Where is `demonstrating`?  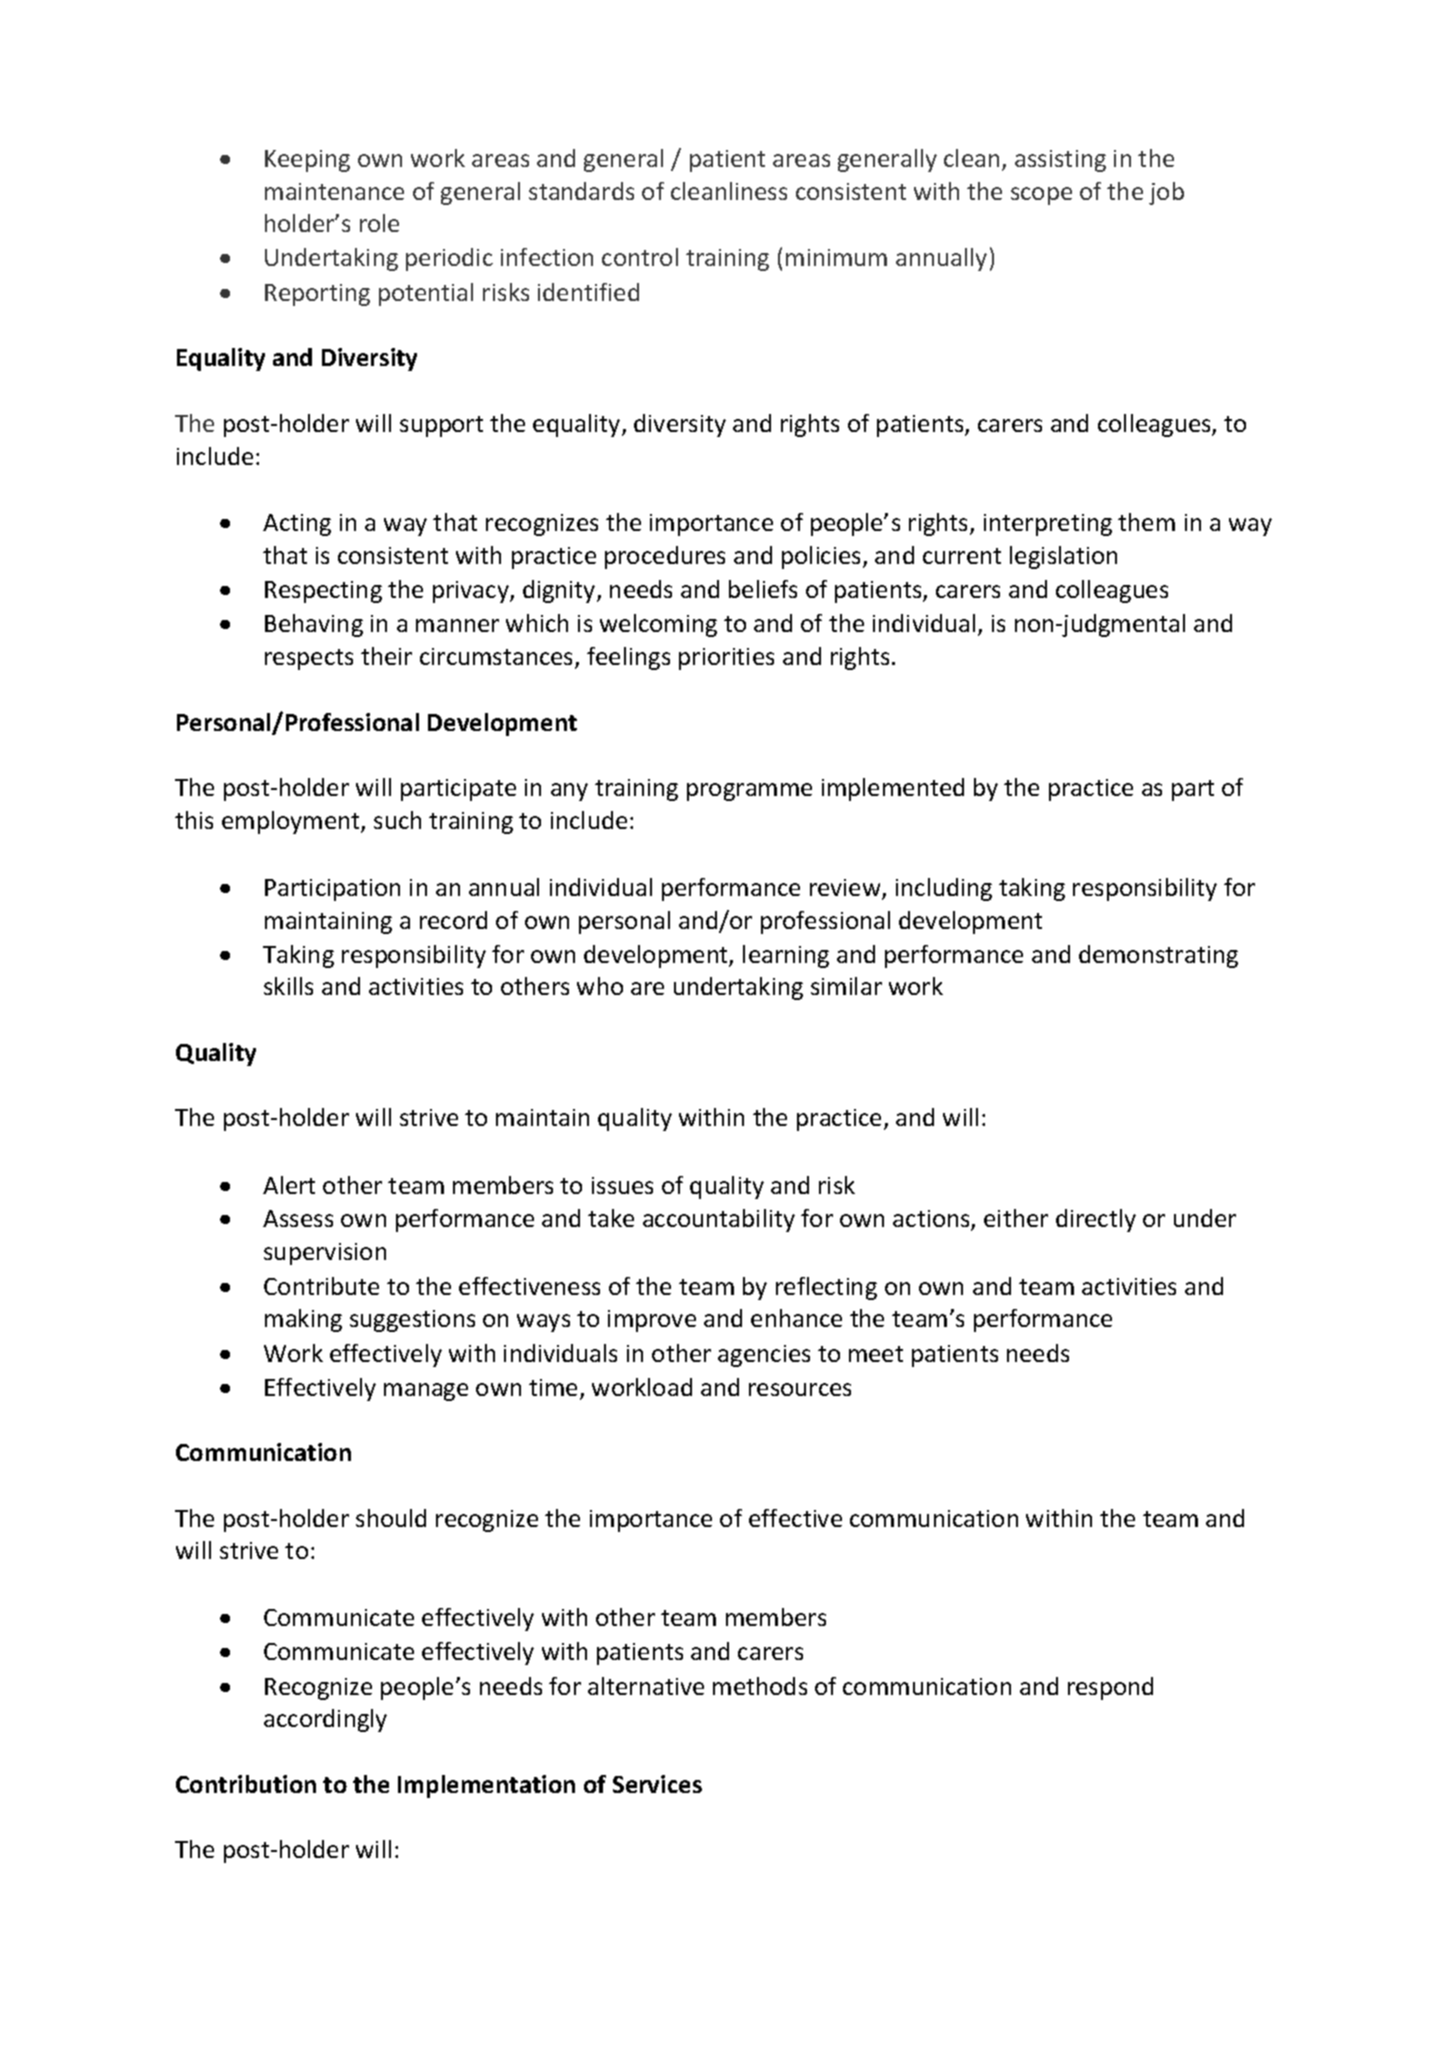
demonstrating is located at coordinates (1158, 956).
